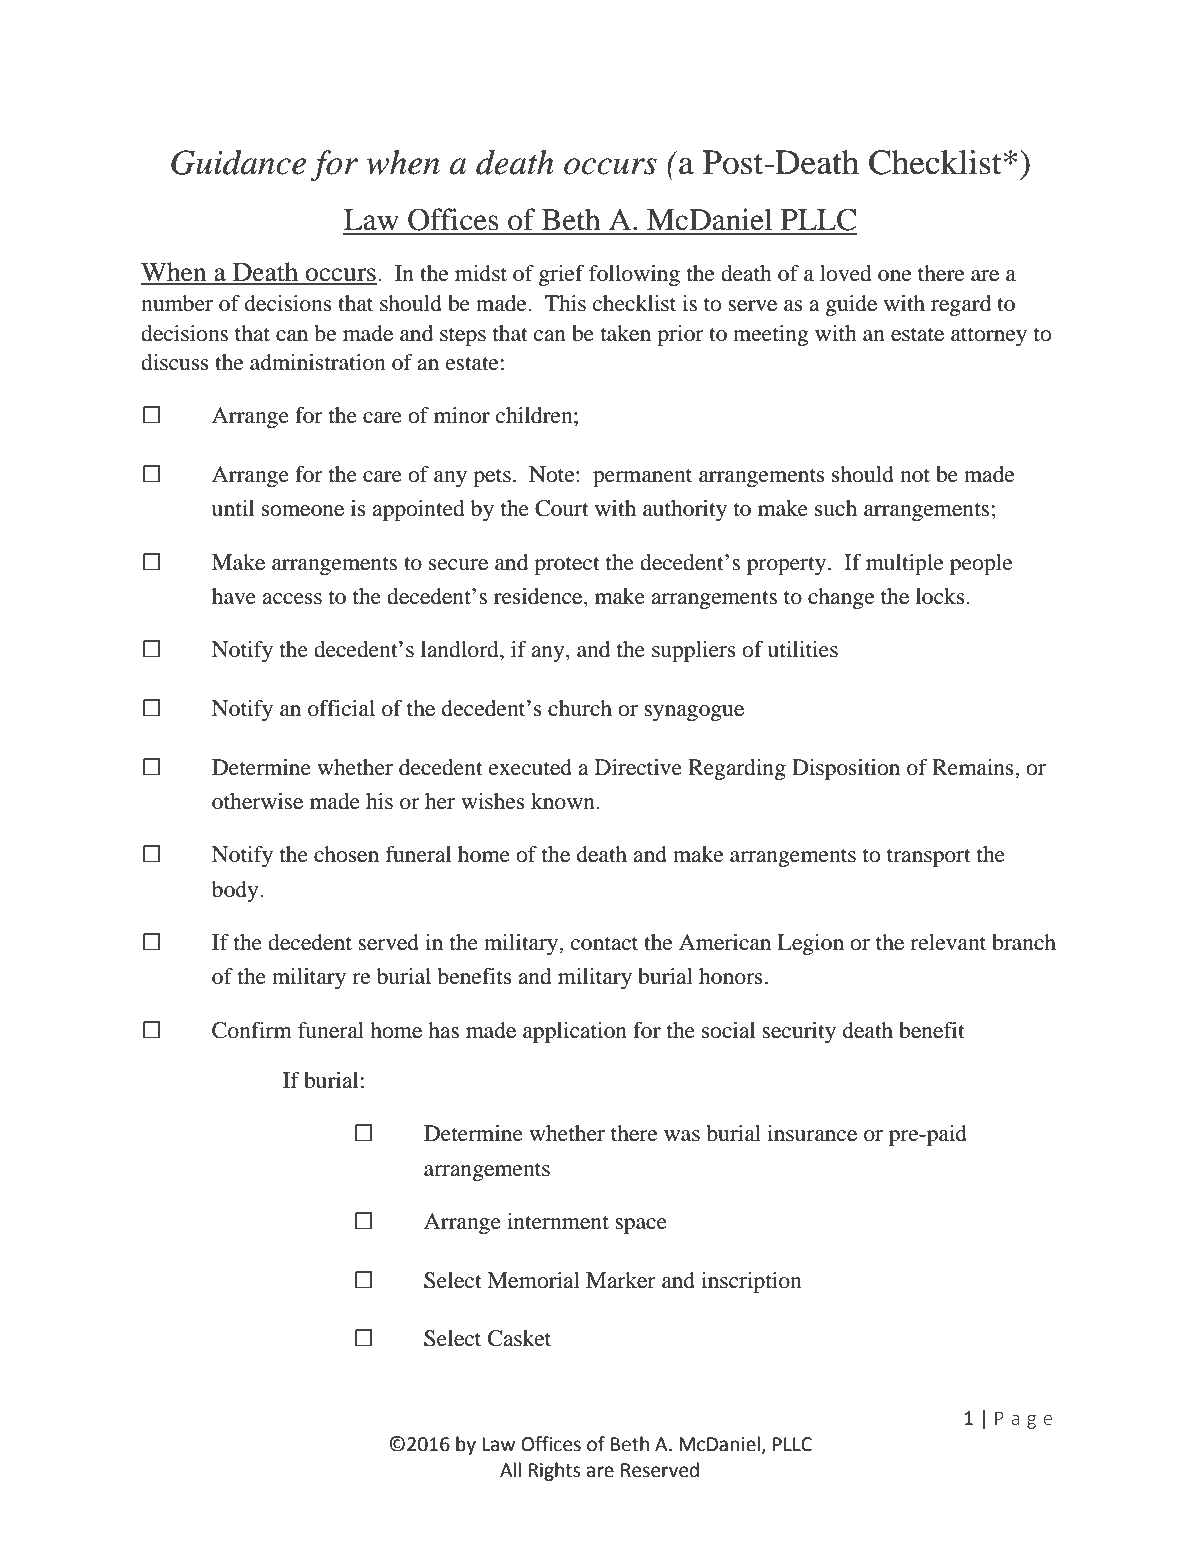  Describe the element at coordinates (252, 1030) in the document. I see `Confirm` at that location.
